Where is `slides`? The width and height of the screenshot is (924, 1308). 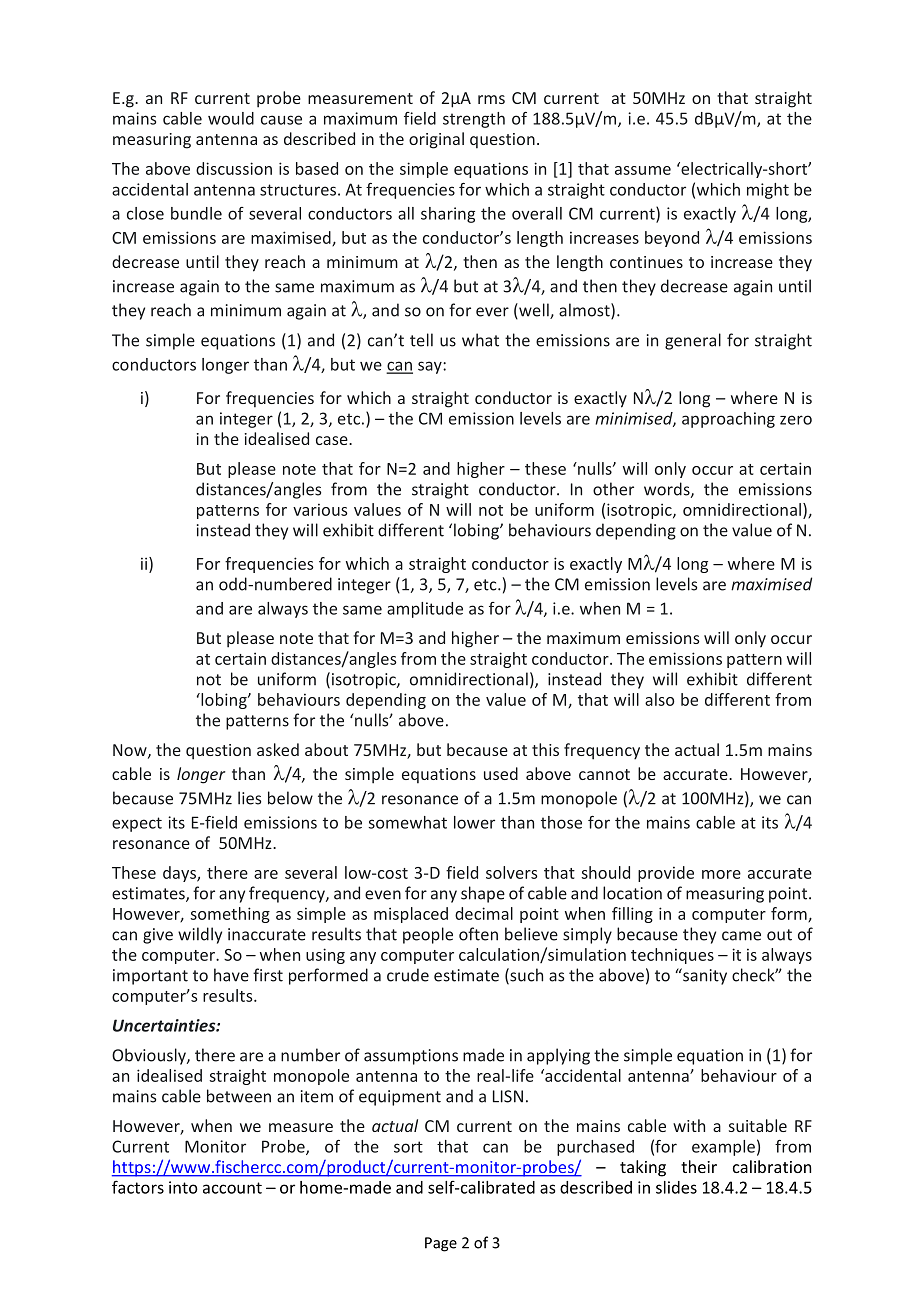
slides is located at coordinates (676, 1187).
